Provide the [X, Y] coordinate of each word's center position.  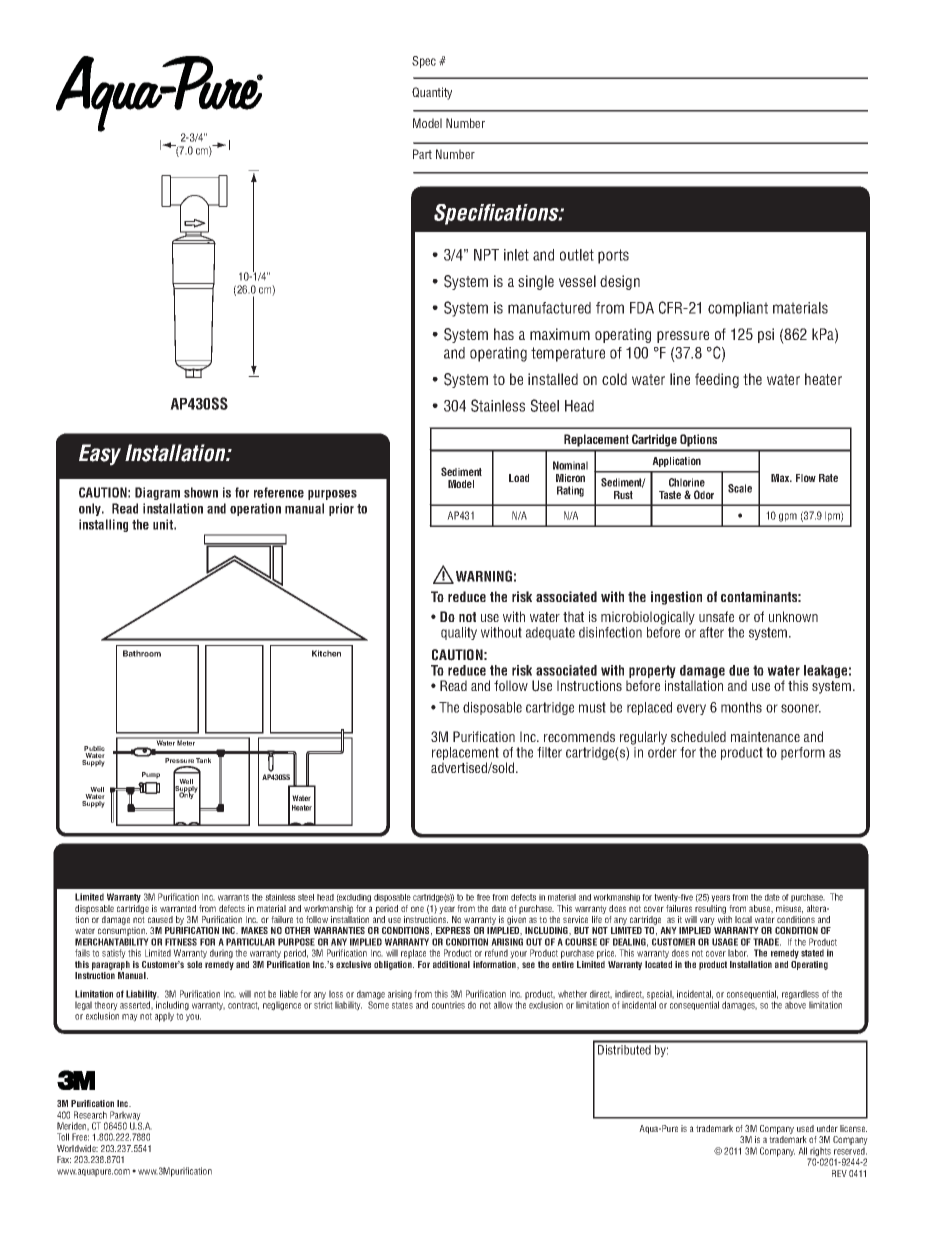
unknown [793, 616]
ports [613, 256]
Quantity [432, 93]
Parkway [126, 1117]
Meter [187, 742]
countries [448, 1005]
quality [459, 633]
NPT [486, 255]
